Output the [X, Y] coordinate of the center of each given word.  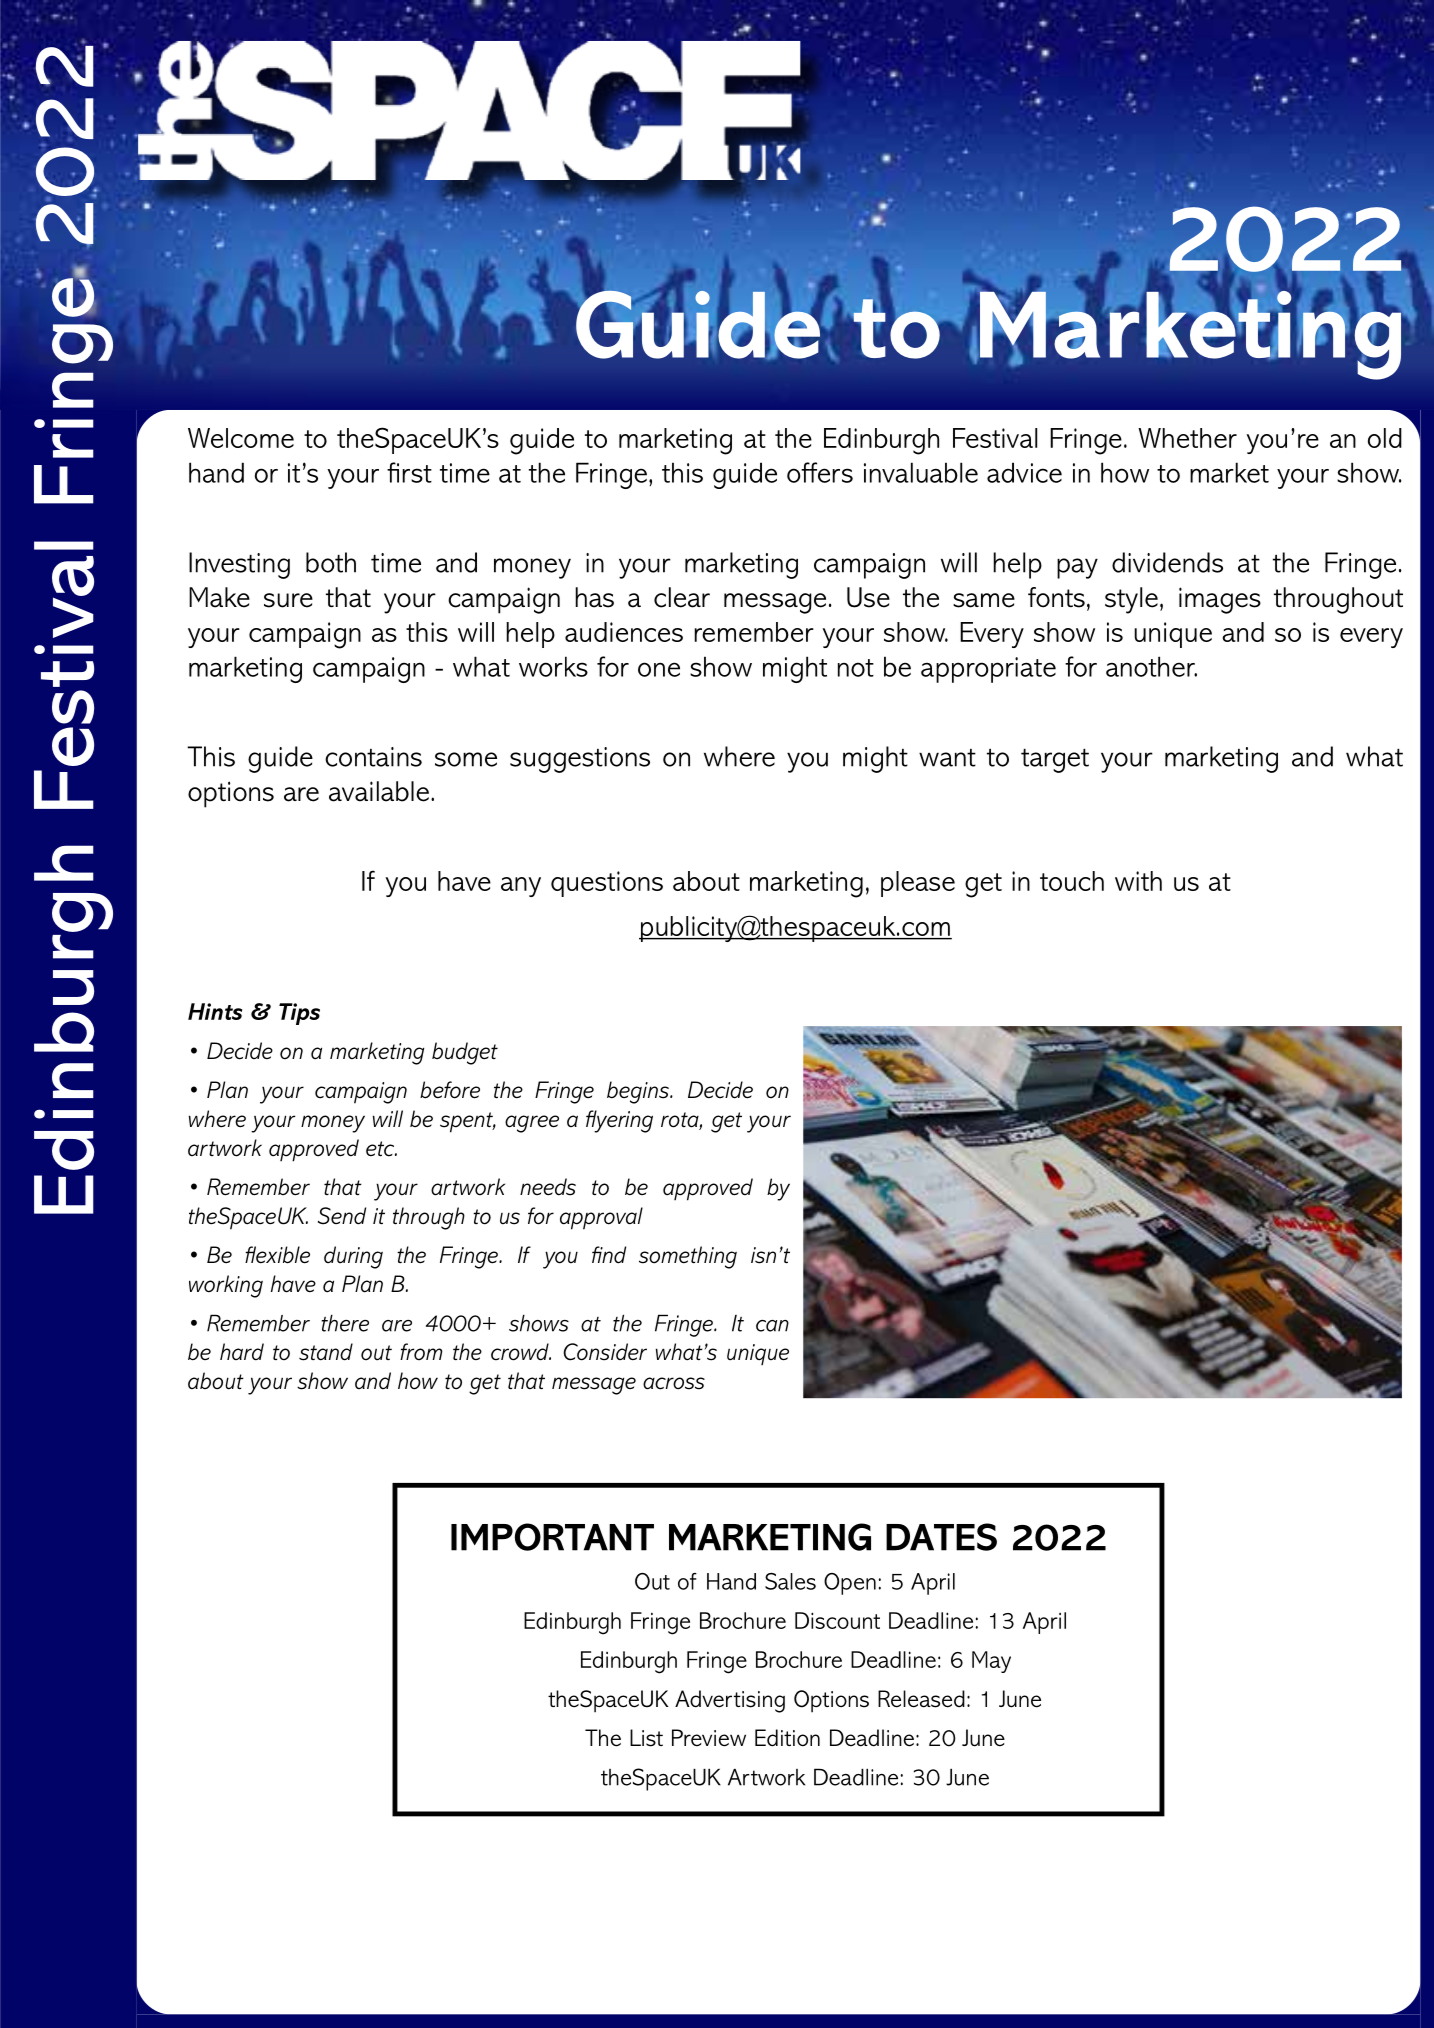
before [450, 1090]
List [646, 1738]
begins [639, 1092]
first [409, 472]
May [991, 1662]
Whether [1187, 438]
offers [820, 472]
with [1138, 881]
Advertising [730, 1701]
